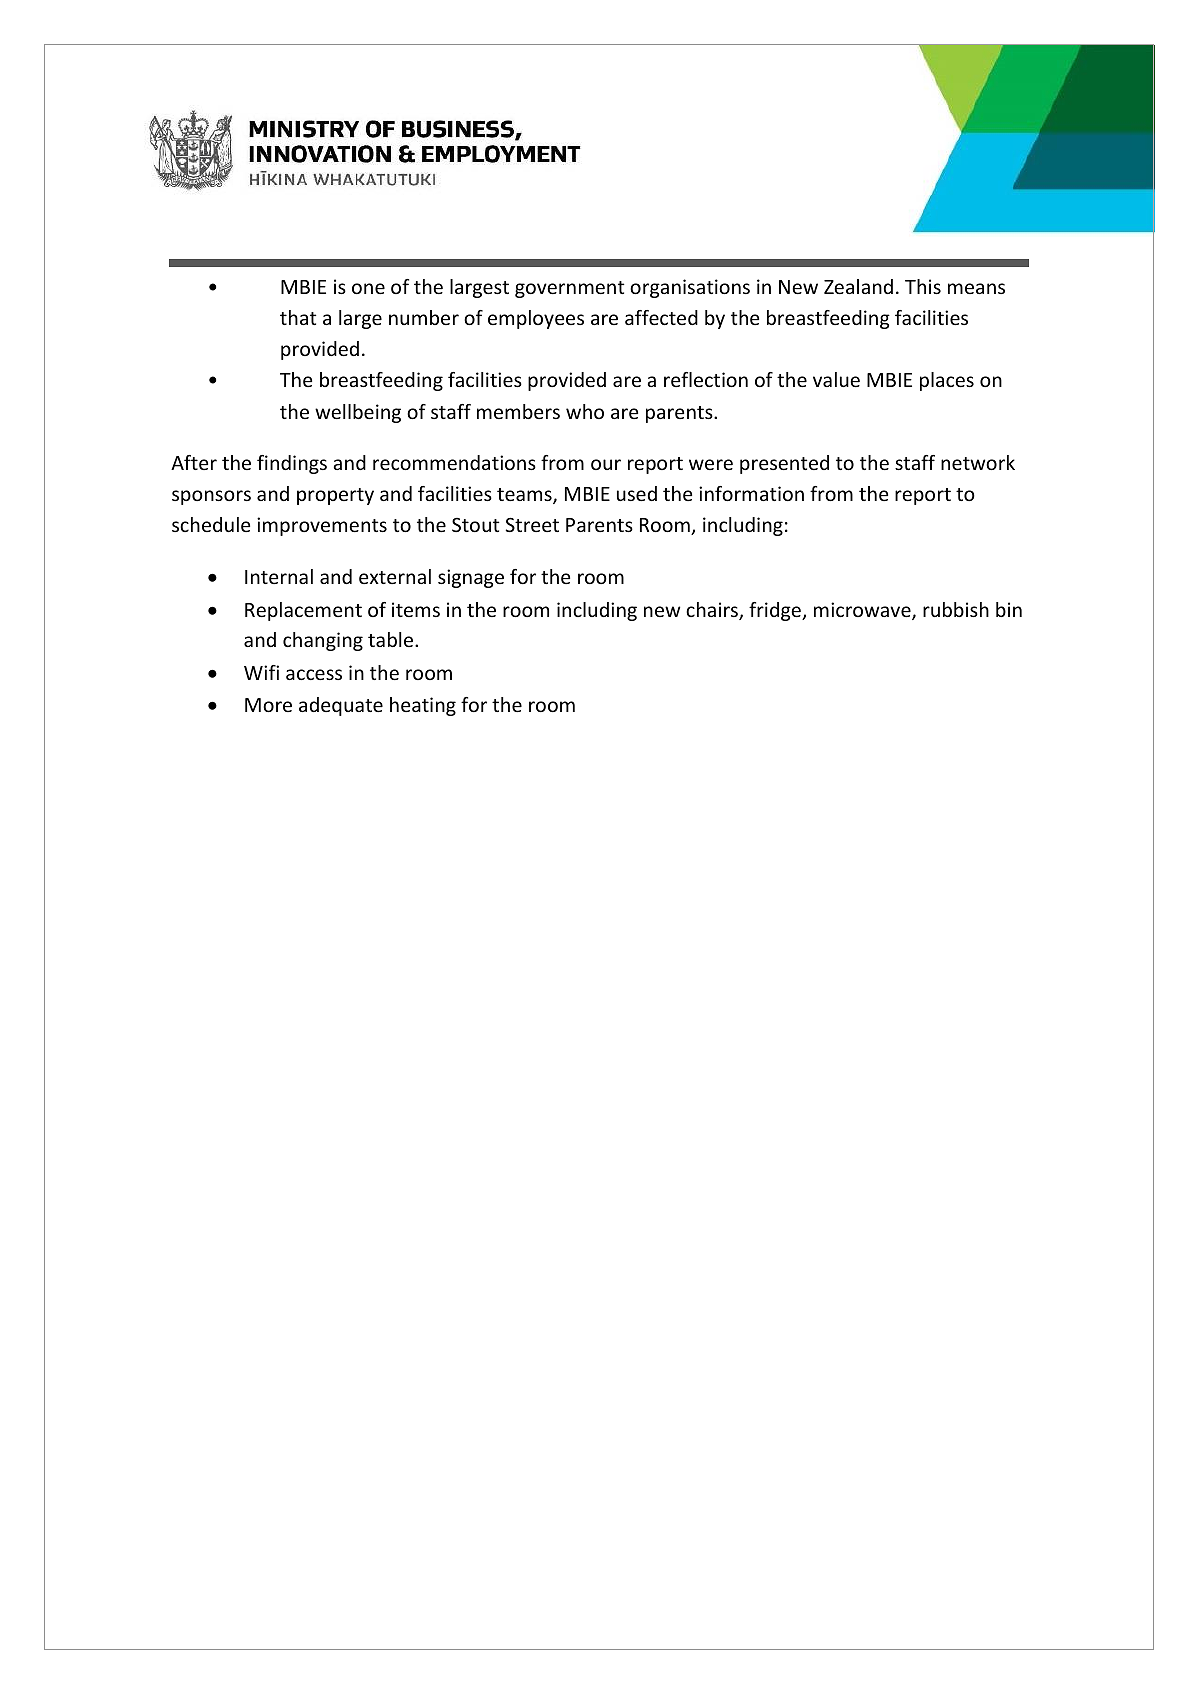 This screenshot has width=1198, height=1694. I want to click on Replacement, so click(303, 611).
